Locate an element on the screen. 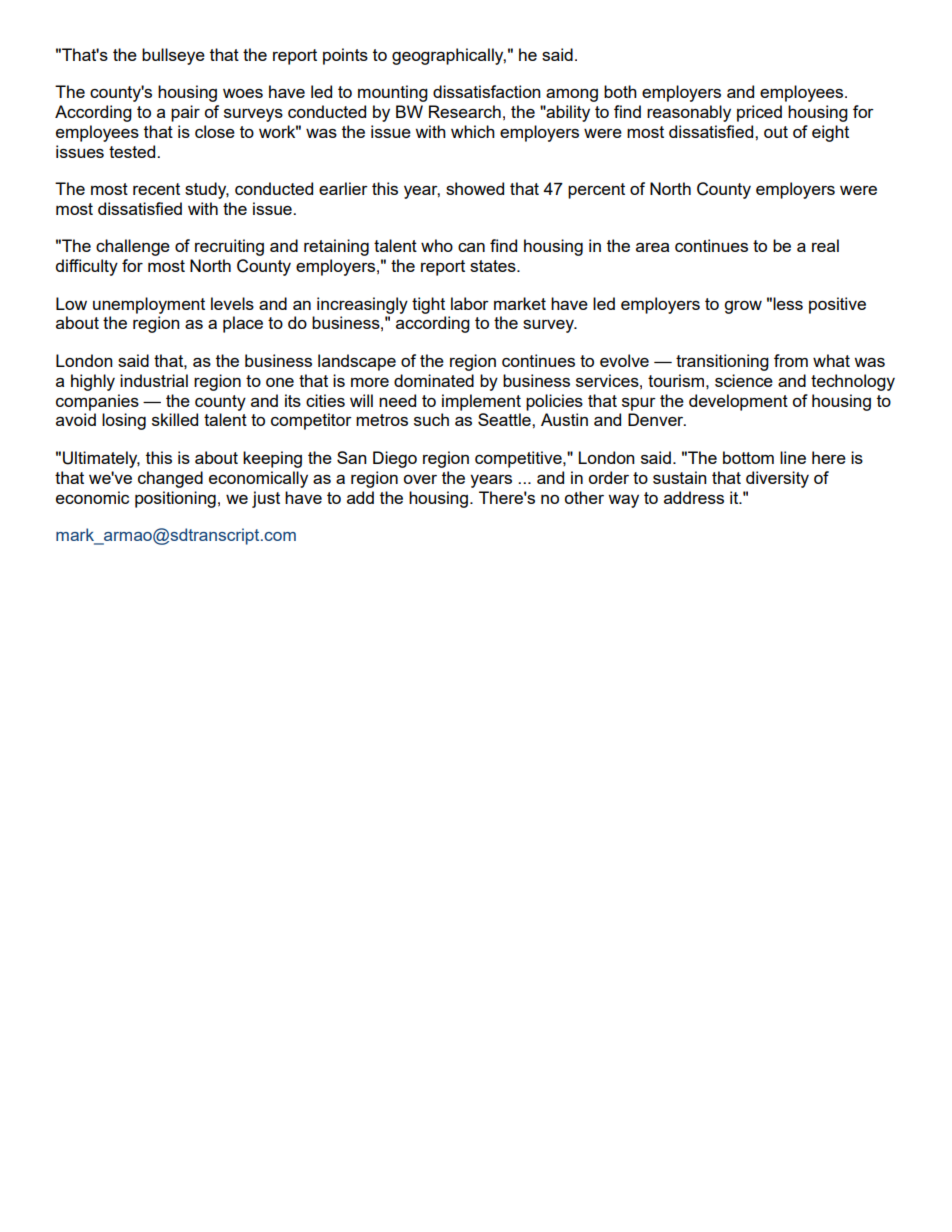  changed is located at coordinates (170, 479).
